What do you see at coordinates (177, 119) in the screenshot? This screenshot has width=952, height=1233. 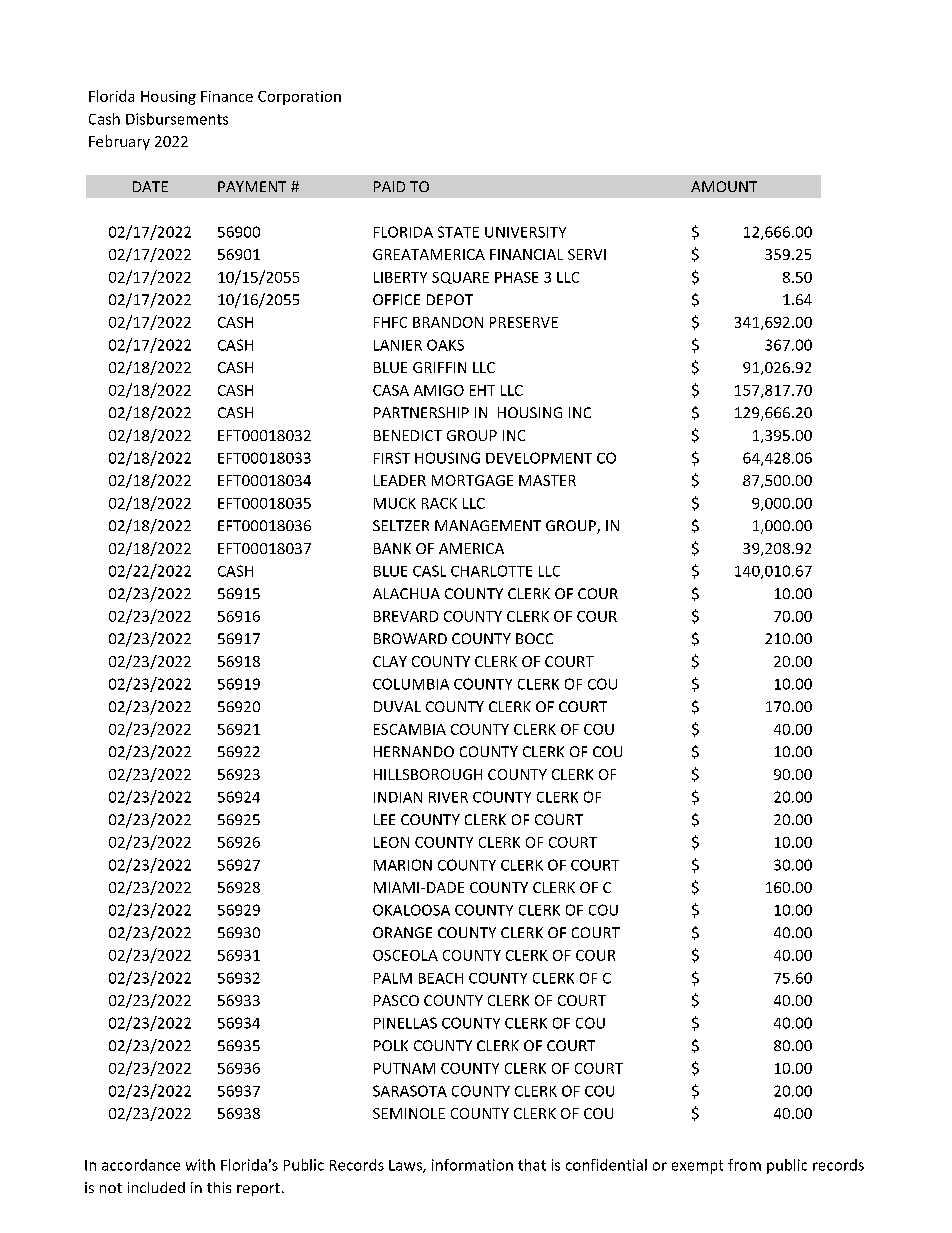 I see `Disbursements` at bounding box center [177, 119].
